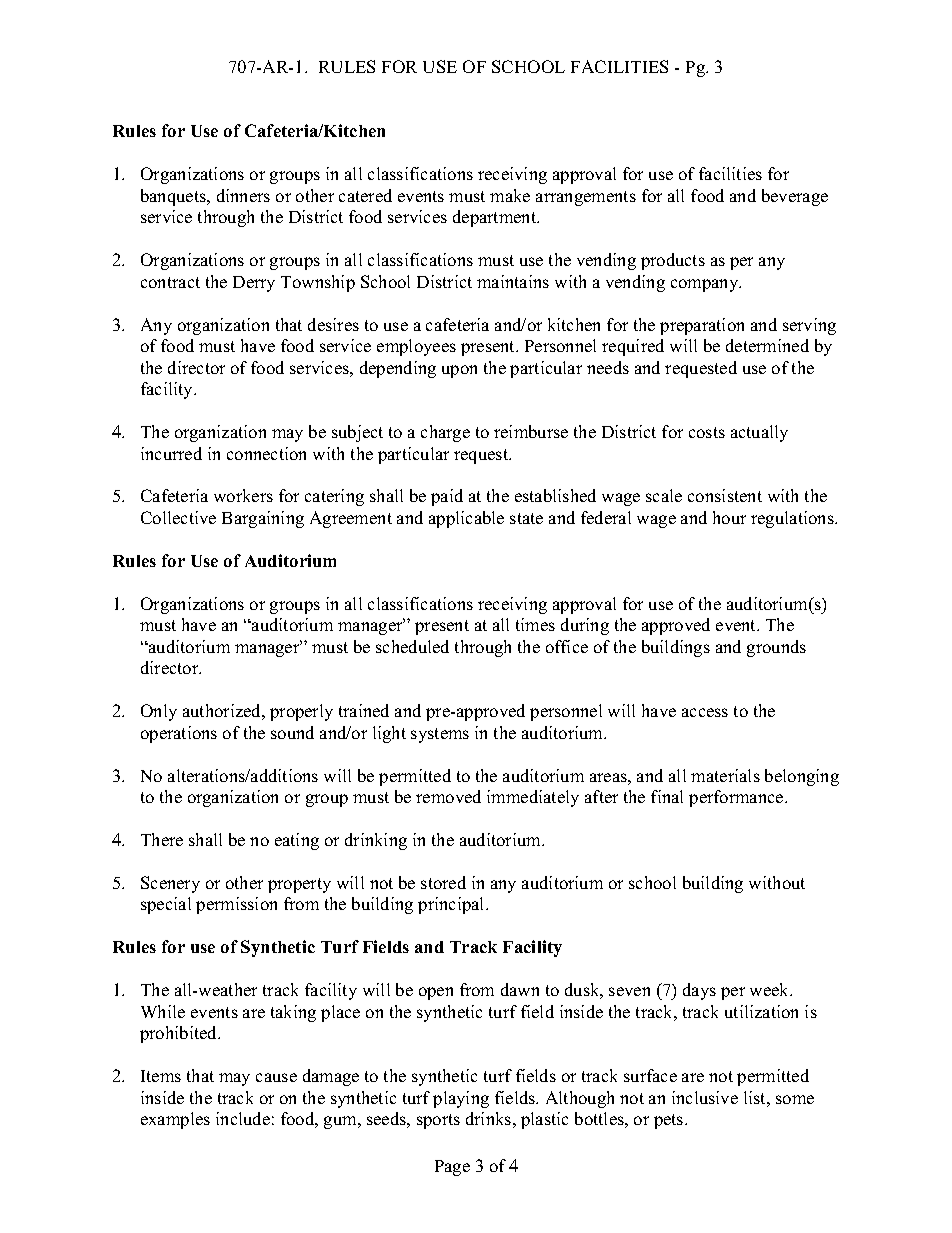 The image size is (952, 1233). I want to click on access, so click(705, 712).
